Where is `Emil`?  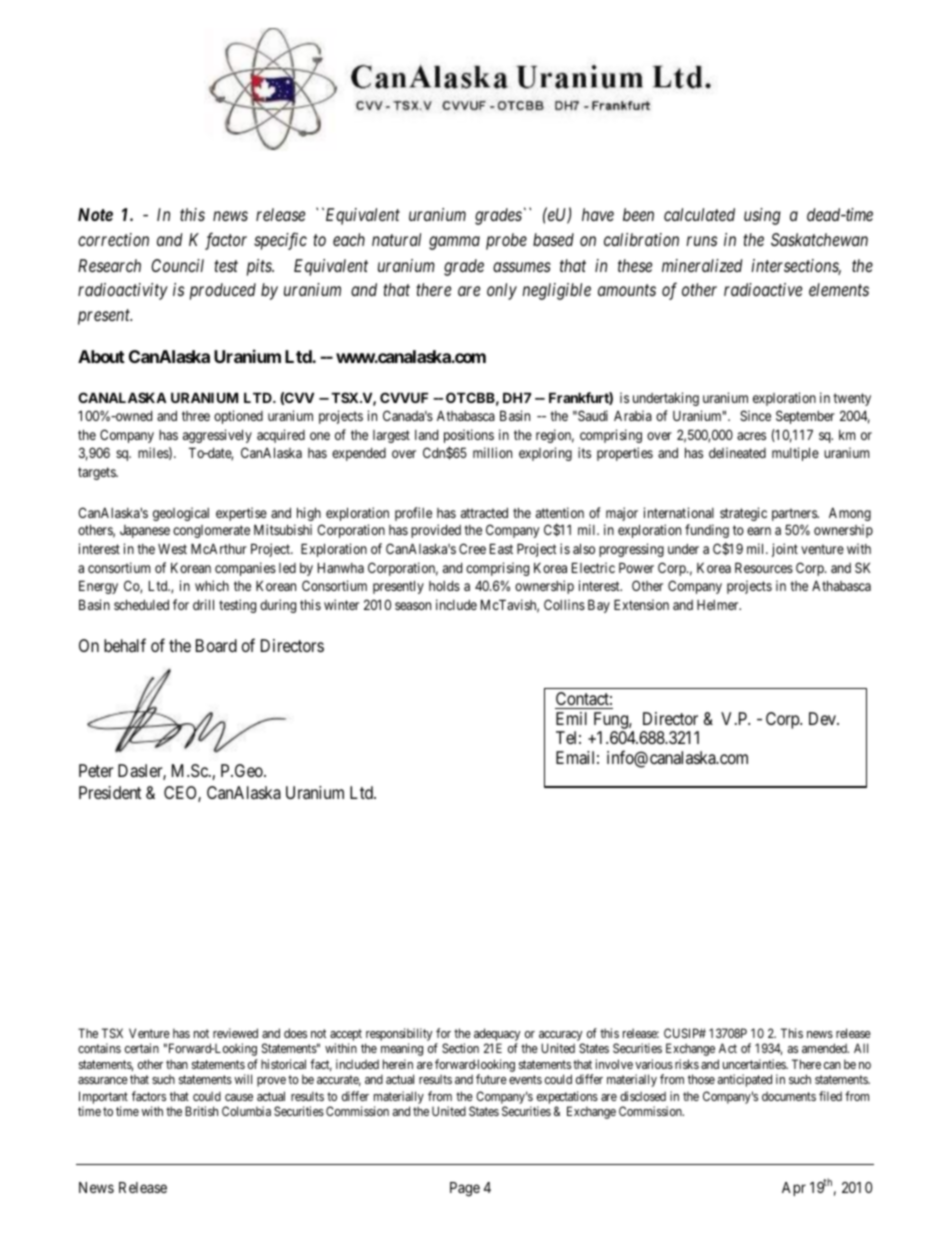
Emil is located at coordinates (571, 718).
